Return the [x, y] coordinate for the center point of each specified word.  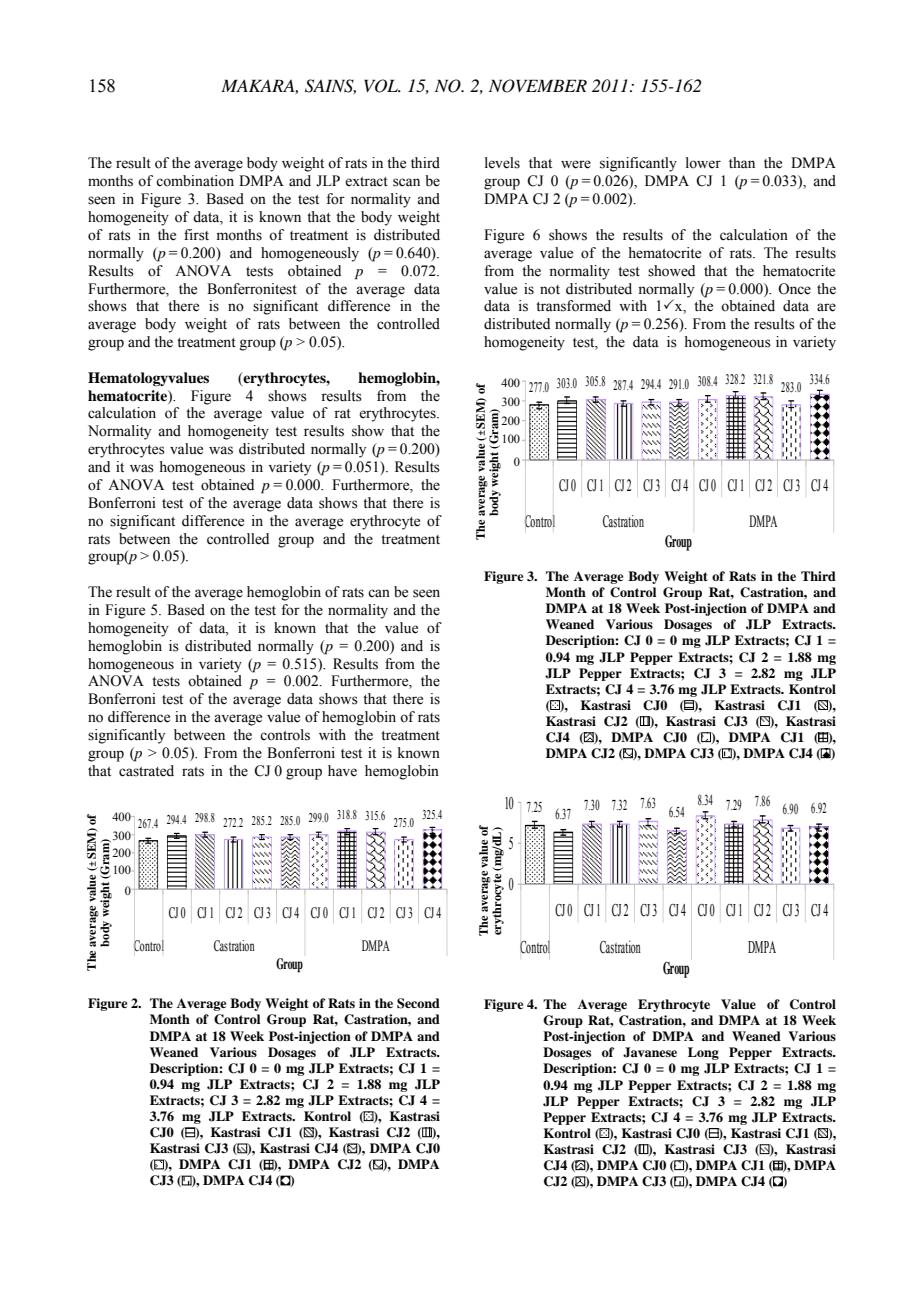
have [342, 771]
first [196, 235]
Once [794, 289]
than [742, 162]
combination [195, 181]
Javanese [650, 1052]
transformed [573, 306]
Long [703, 1053]
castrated [146, 771]
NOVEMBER [538, 86]
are [826, 307]
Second [418, 1003]
